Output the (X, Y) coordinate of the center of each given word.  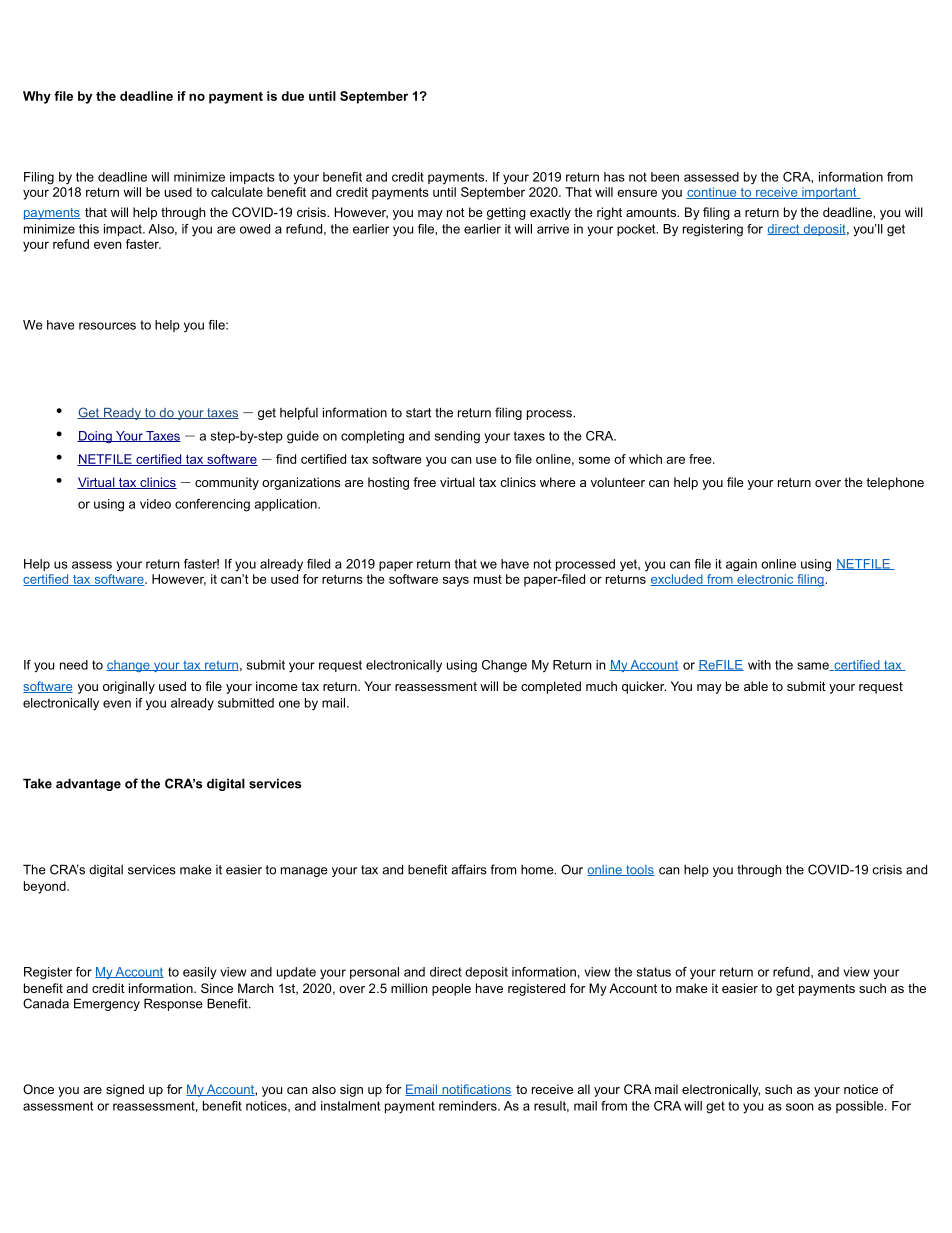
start (418, 413)
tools (639, 870)
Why (37, 97)
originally (129, 687)
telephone (895, 483)
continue (712, 193)
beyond (46, 887)
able (756, 686)
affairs (469, 869)
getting (506, 213)
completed (551, 687)
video (155, 504)
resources (107, 326)
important (829, 193)
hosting (388, 483)
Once (38, 1089)
